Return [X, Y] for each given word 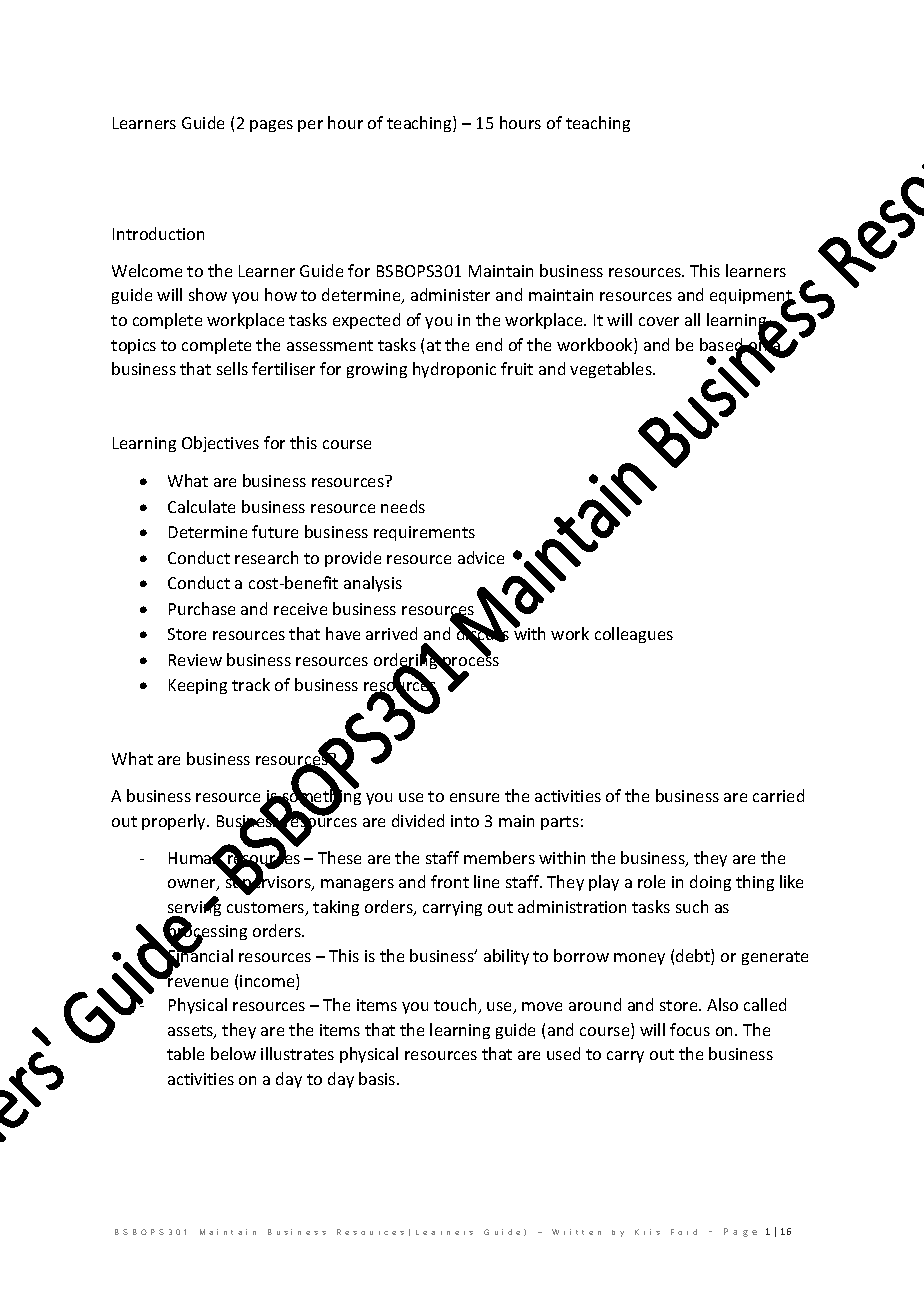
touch [456, 1006]
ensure [474, 797]
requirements [424, 533]
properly [175, 822]
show [208, 294]
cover [659, 321]
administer [450, 294]
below [233, 1053]
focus [690, 1029]
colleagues [634, 635]
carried [778, 795]
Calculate [201, 506]
